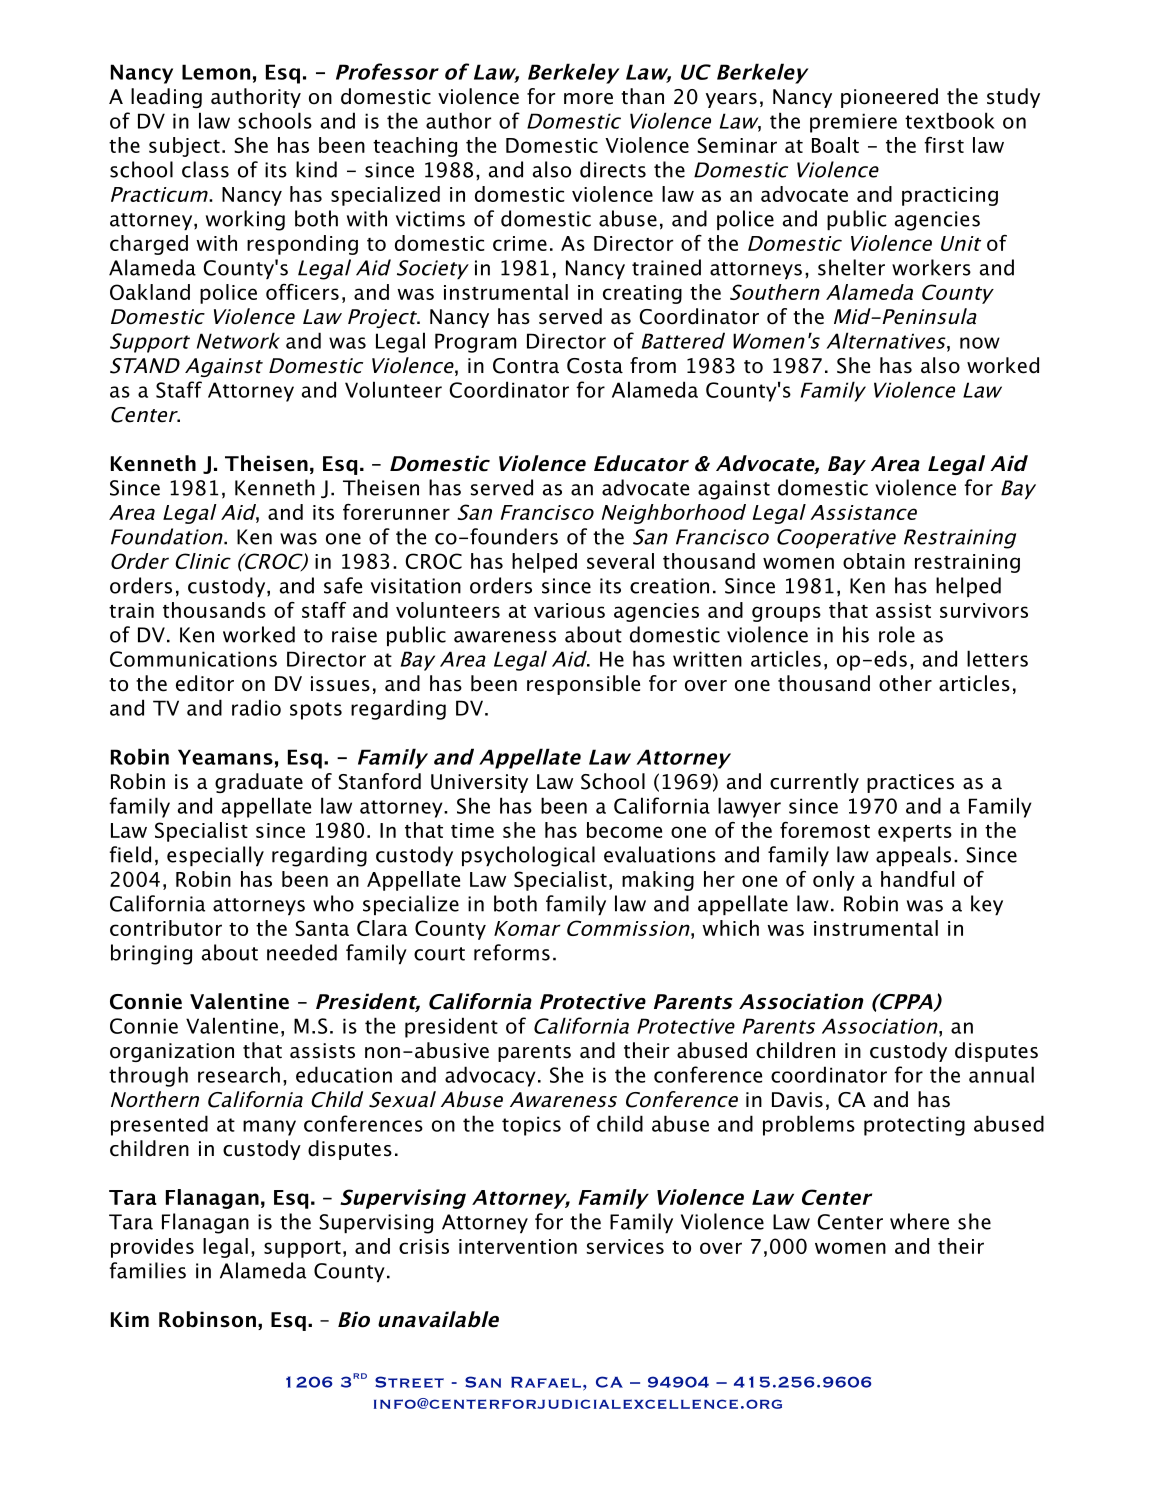  What do you see at coordinates (130, 1319) in the document?
I see `Kim` at bounding box center [130, 1319].
